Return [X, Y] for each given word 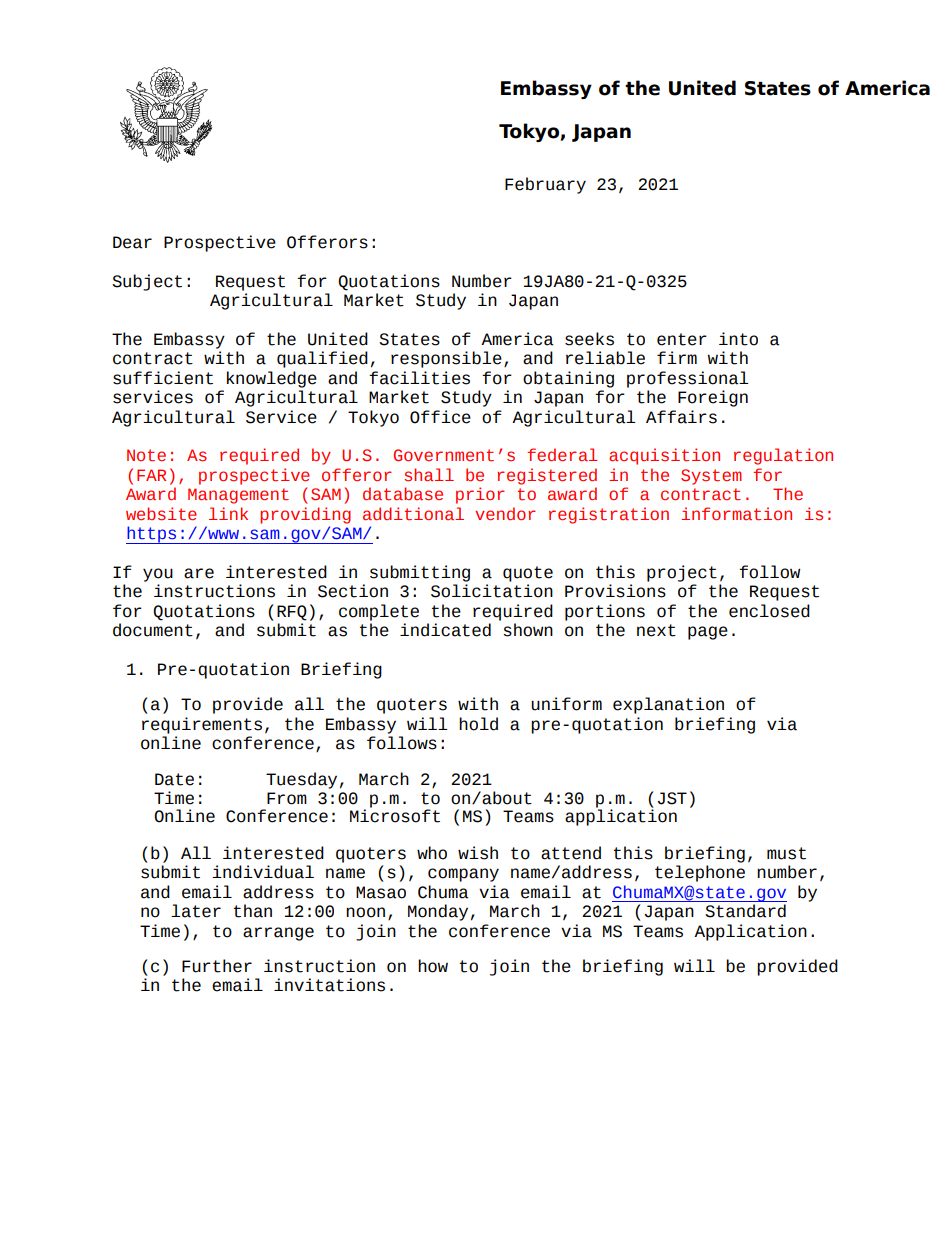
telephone [700, 873]
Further [217, 966]
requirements [202, 725]
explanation [668, 705]
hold [478, 724]
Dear [132, 242]
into [738, 339]
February [545, 185]
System [711, 477]
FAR [151, 475]
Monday [438, 912]
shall [429, 475]
